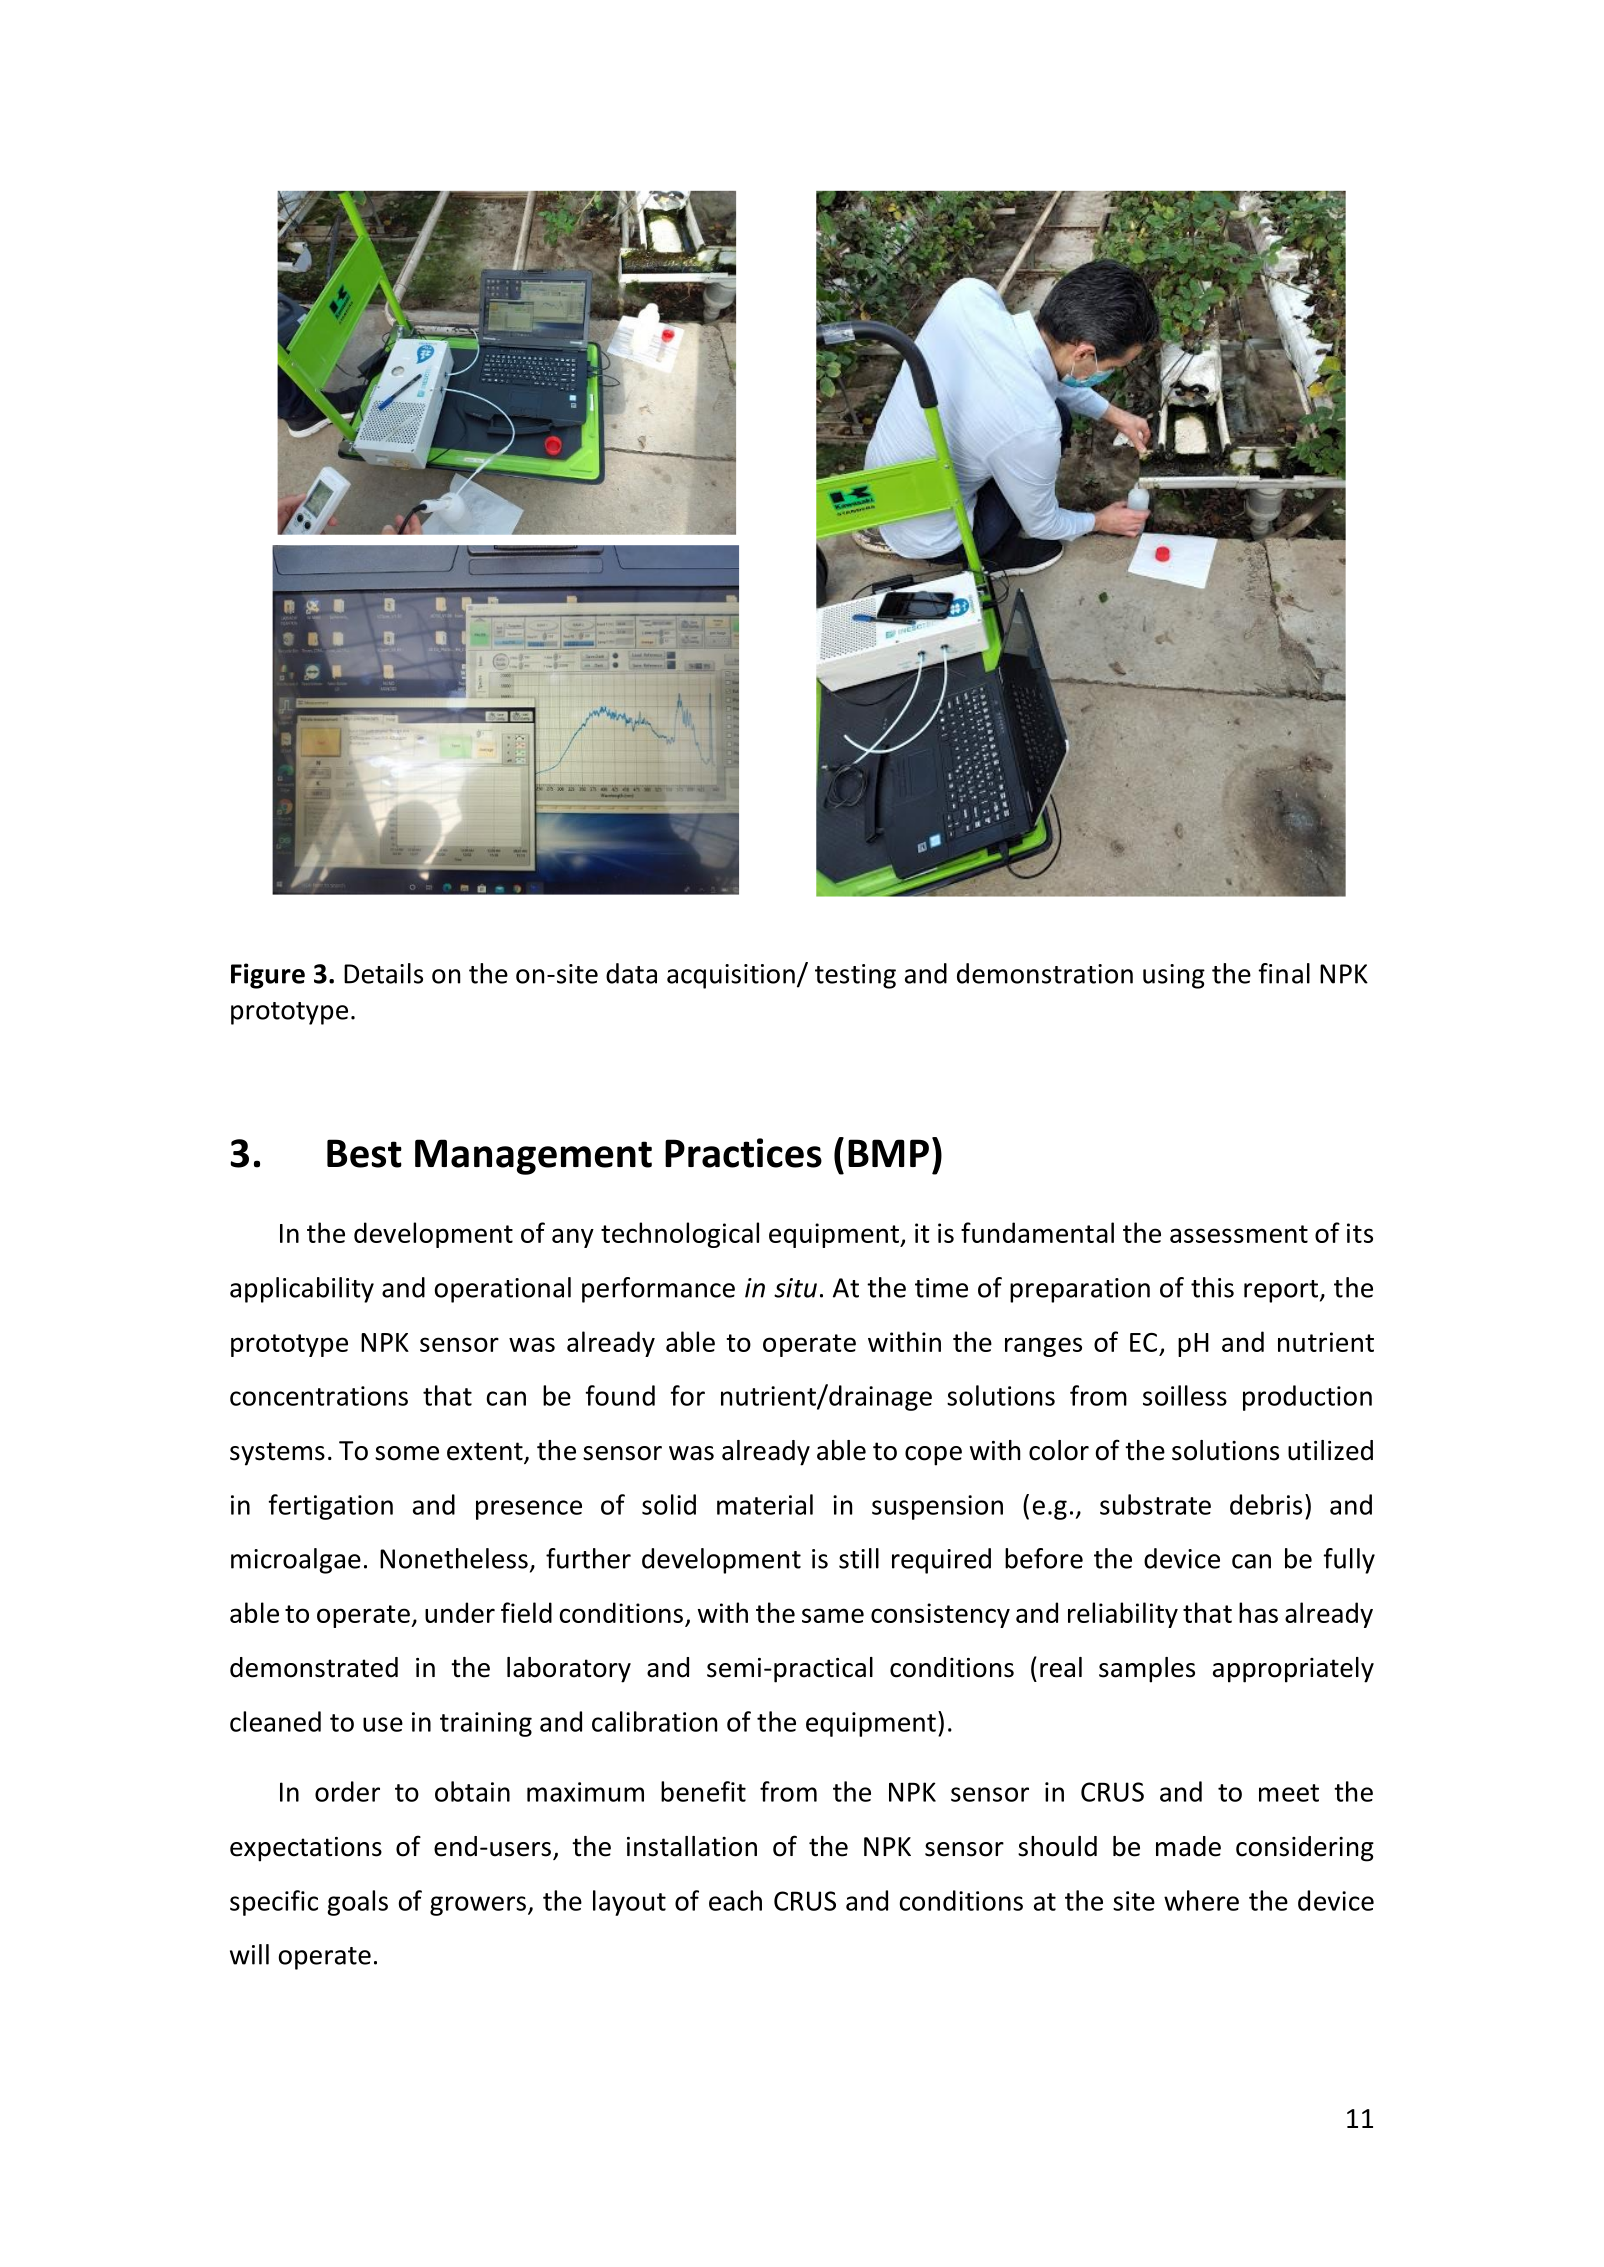 This document has height=2267, width=1604. I want to click on each, so click(735, 1900).
